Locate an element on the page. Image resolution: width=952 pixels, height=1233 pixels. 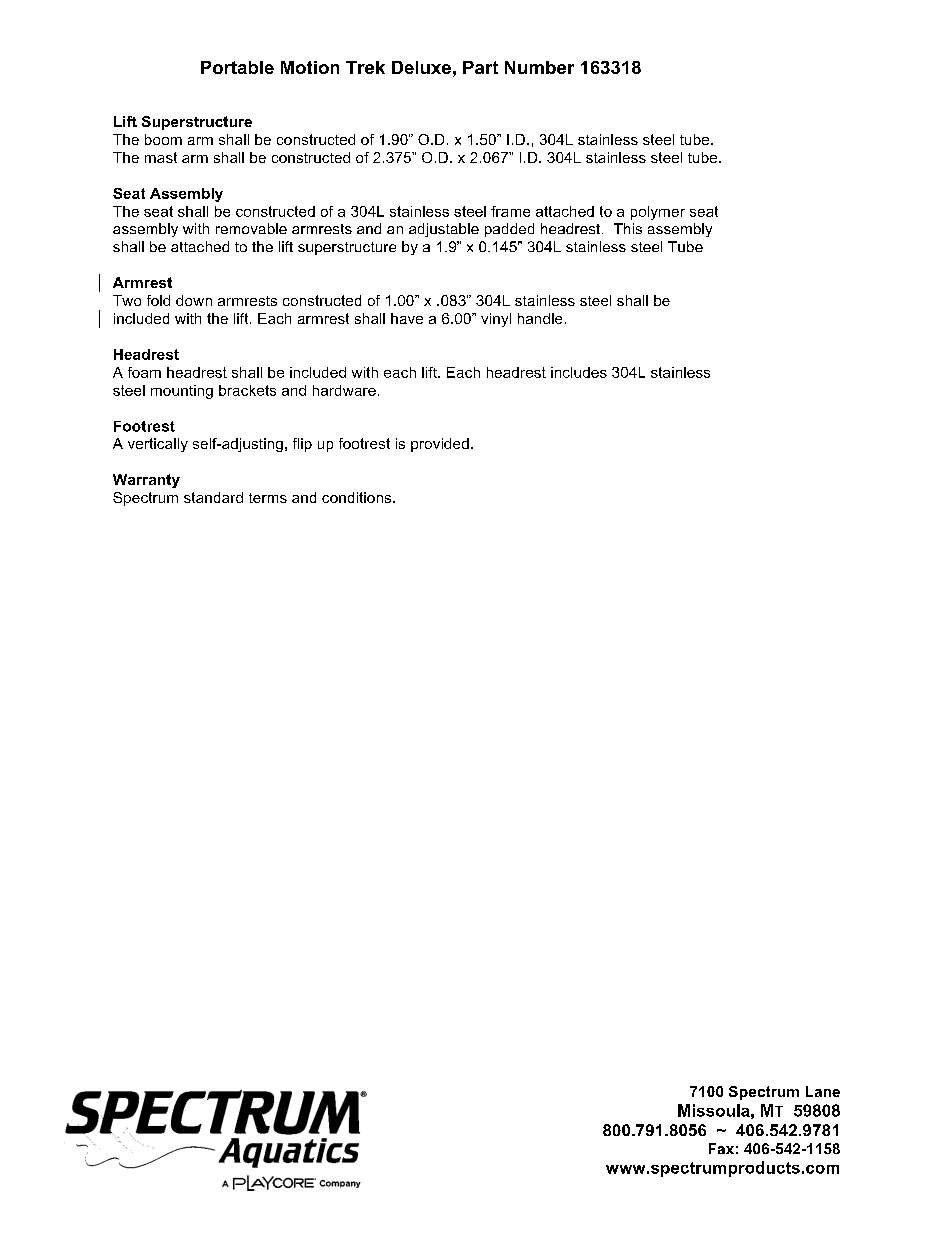
standard is located at coordinates (213, 497).
